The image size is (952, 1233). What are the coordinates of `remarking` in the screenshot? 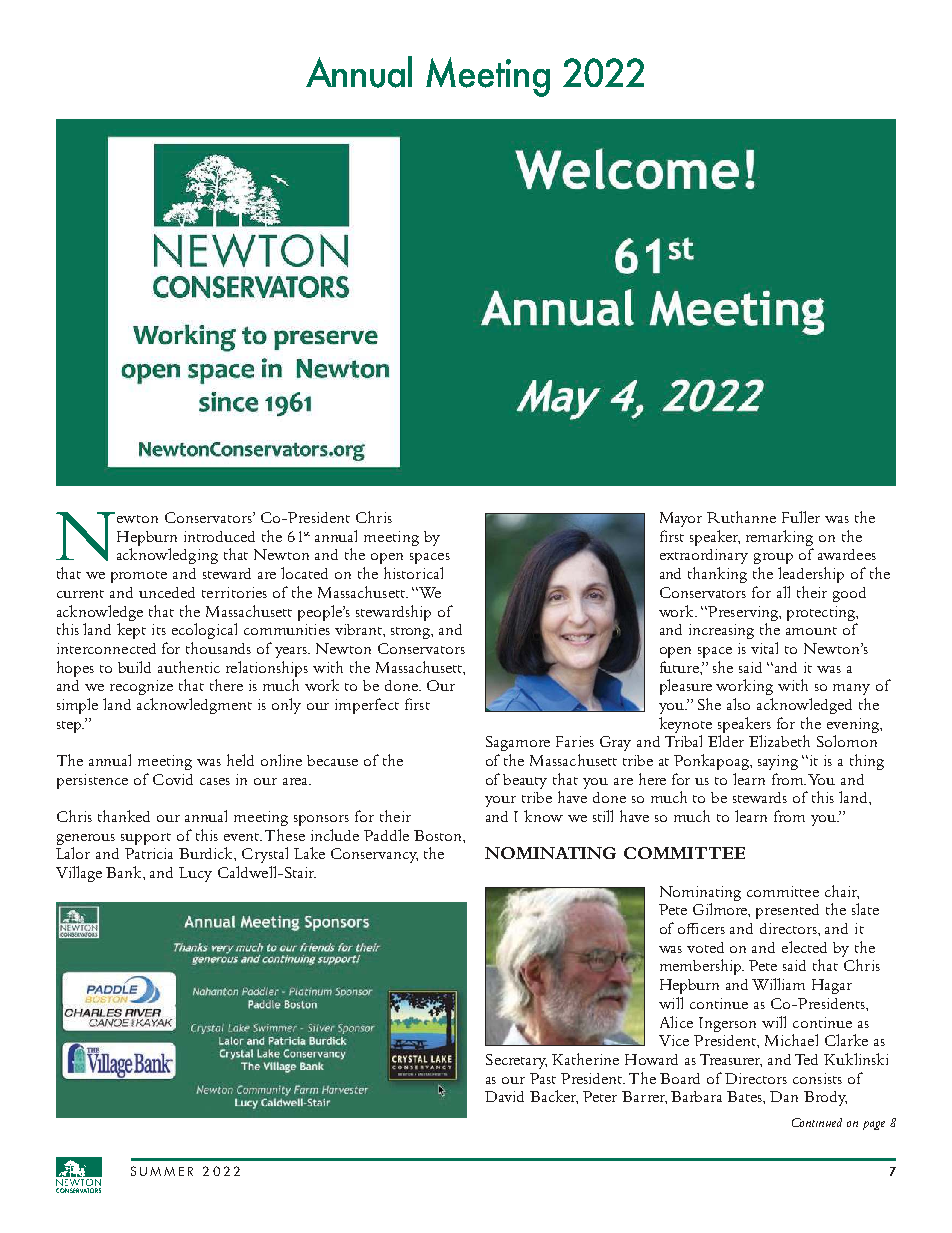 It's located at (779, 538).
